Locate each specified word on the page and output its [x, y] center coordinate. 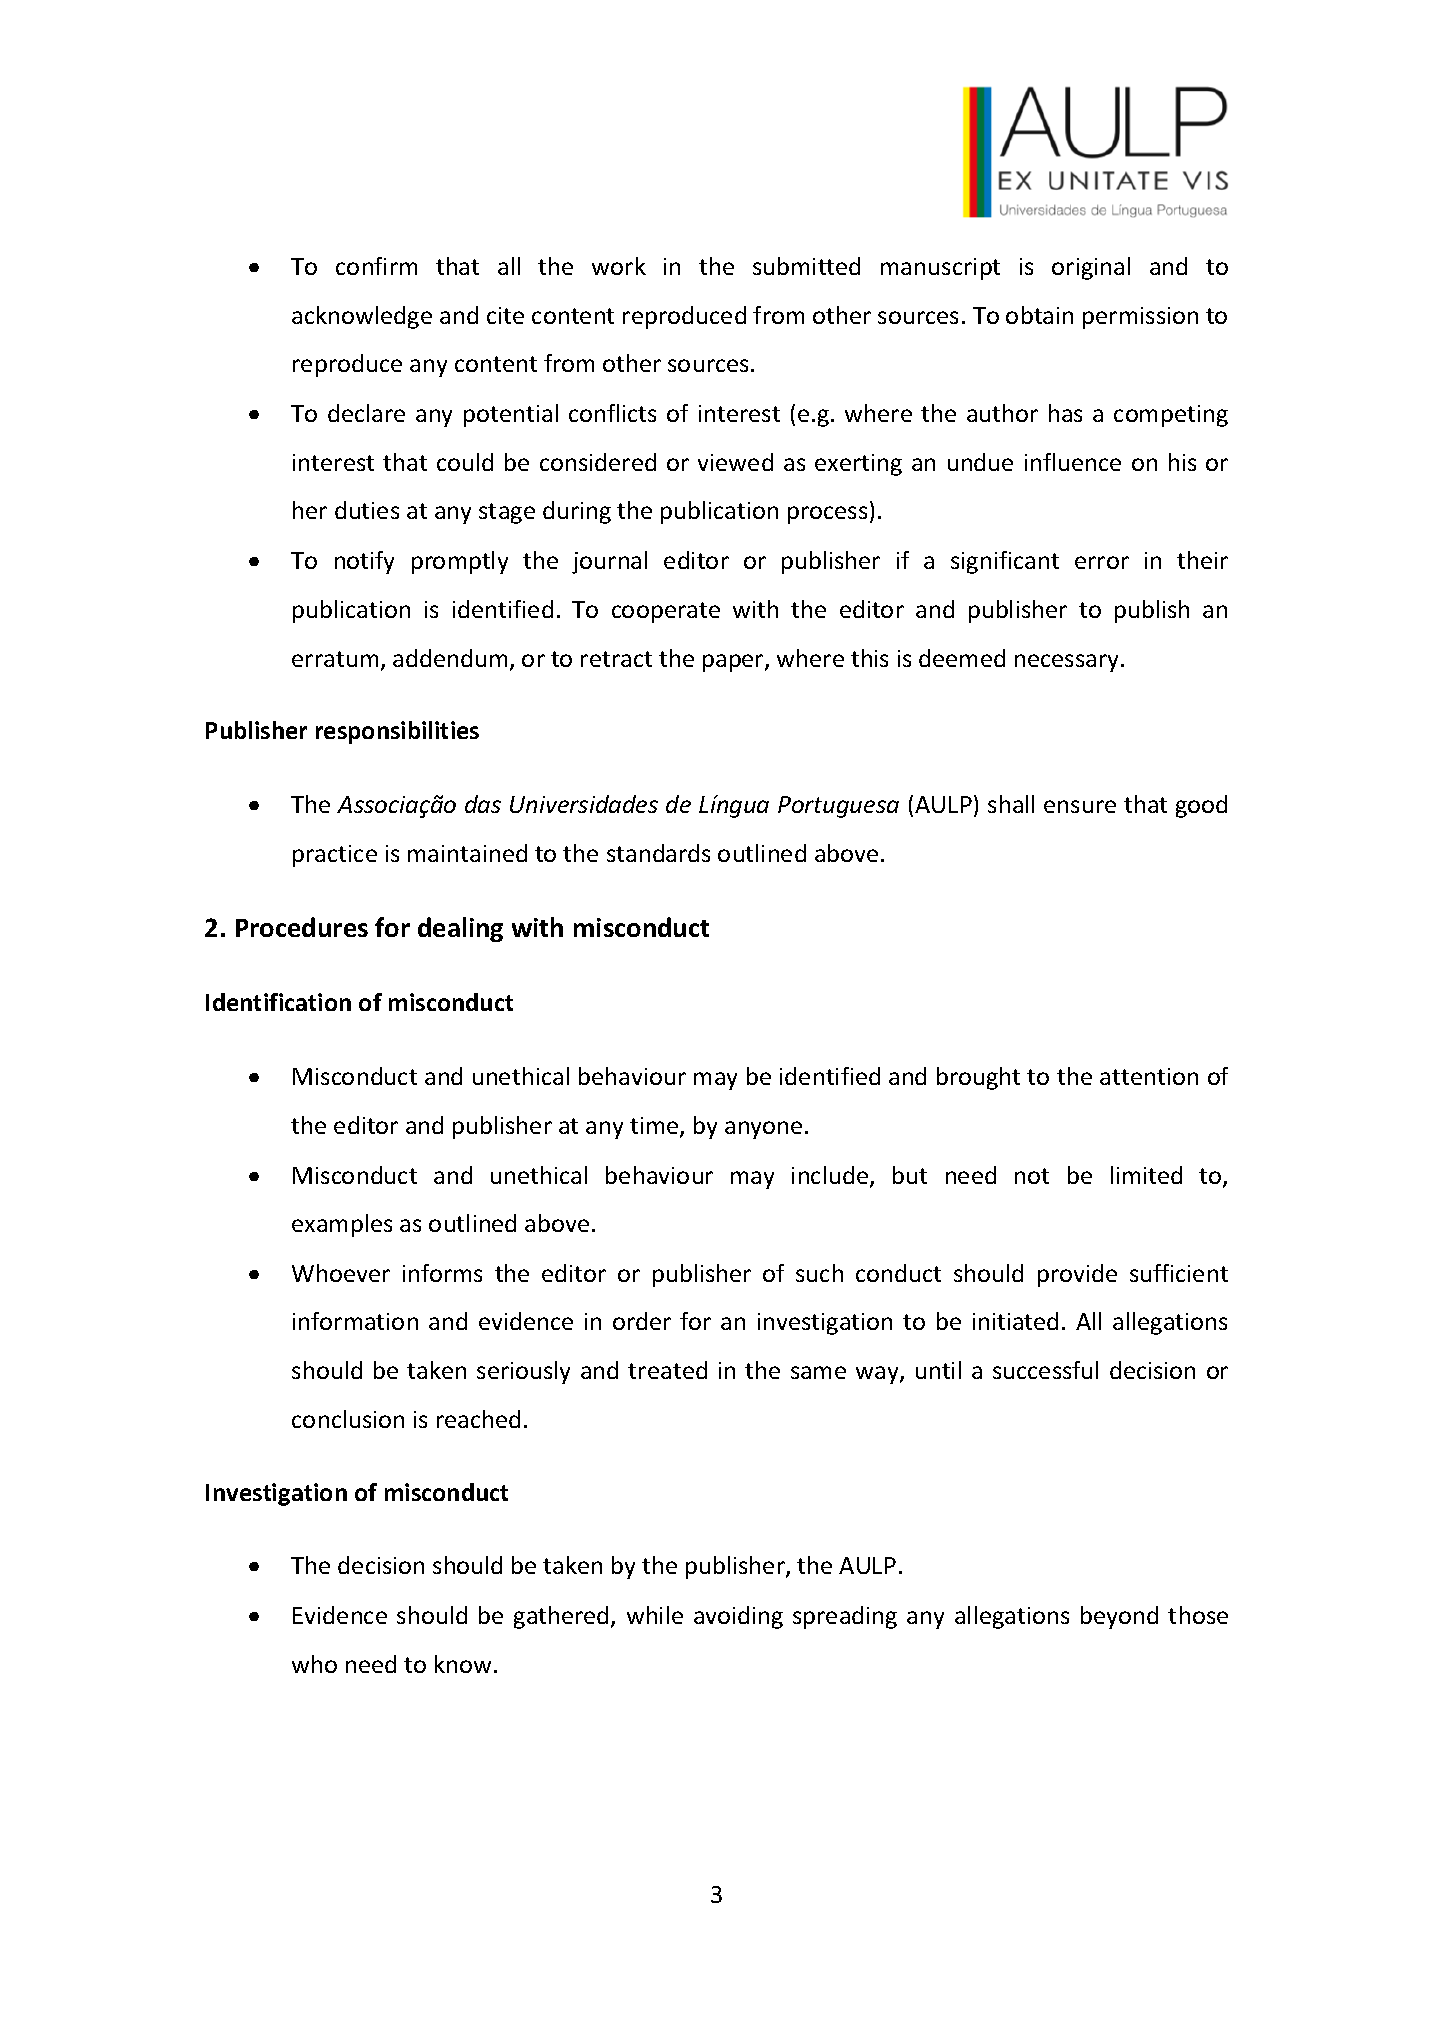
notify [364, 562]
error [1102, 562]
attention [1149, 1076]
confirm [376, 266]
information [355, 1321]
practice [335, 856]
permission [1140, 318]
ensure [1080, 806]
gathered [561, 1617]
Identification [278, 1002]
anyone [763, 1130]
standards [658, 853]
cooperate [666, 612]
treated [667, 1370]
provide [1077, 1275]
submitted [806, 266]
